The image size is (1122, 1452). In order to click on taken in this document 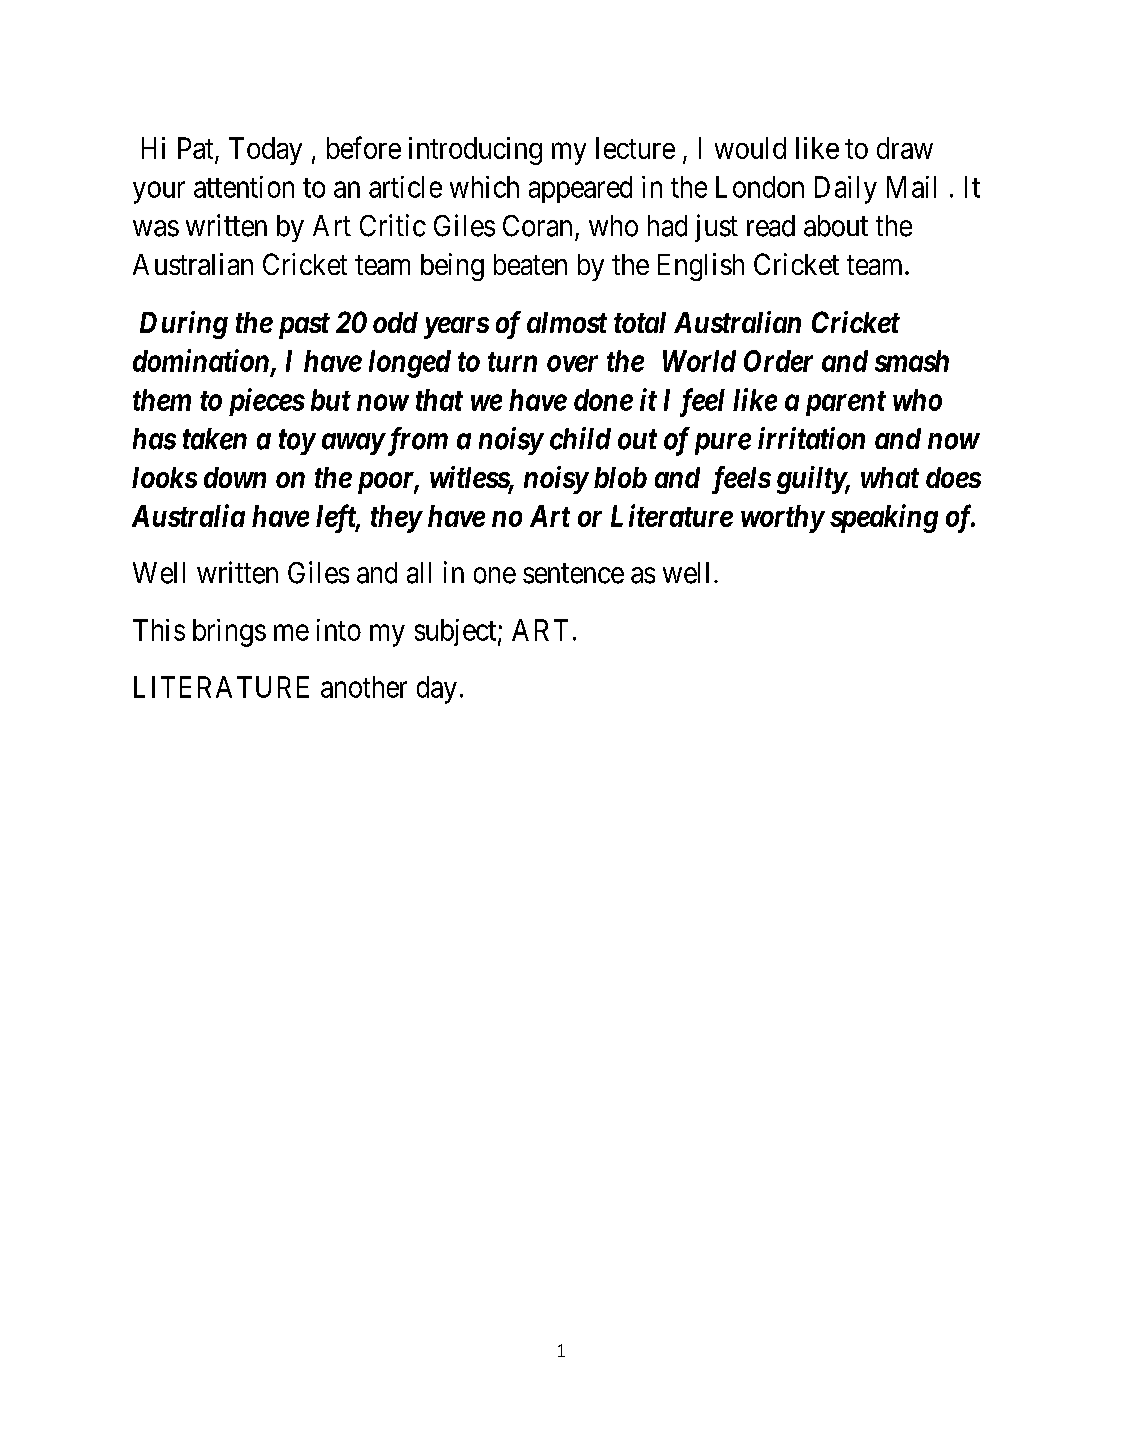, I will do `click(215, 439)`.
